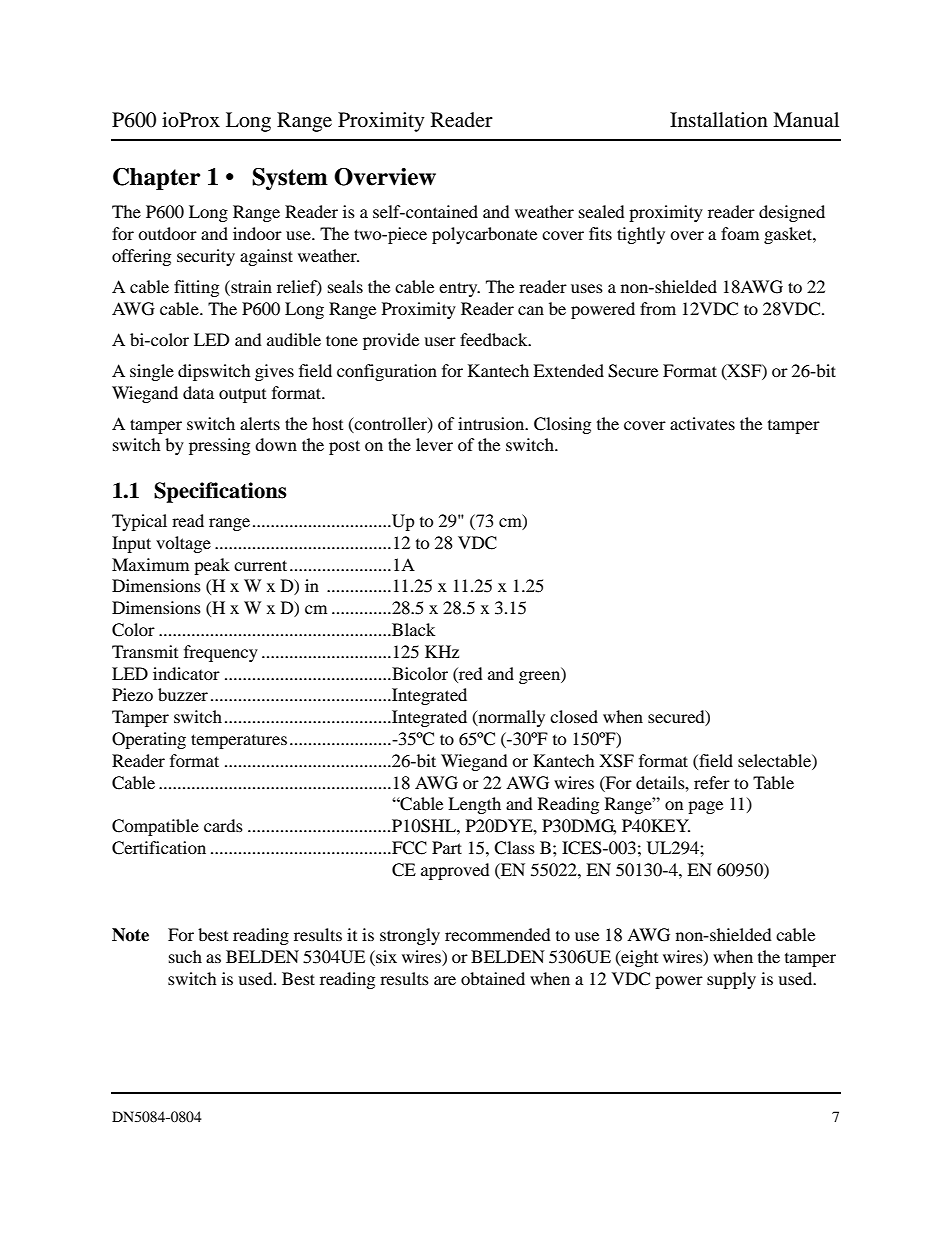  Describe the element at coordinates (198, 392) in the screenshot. I see `data` at that location.
